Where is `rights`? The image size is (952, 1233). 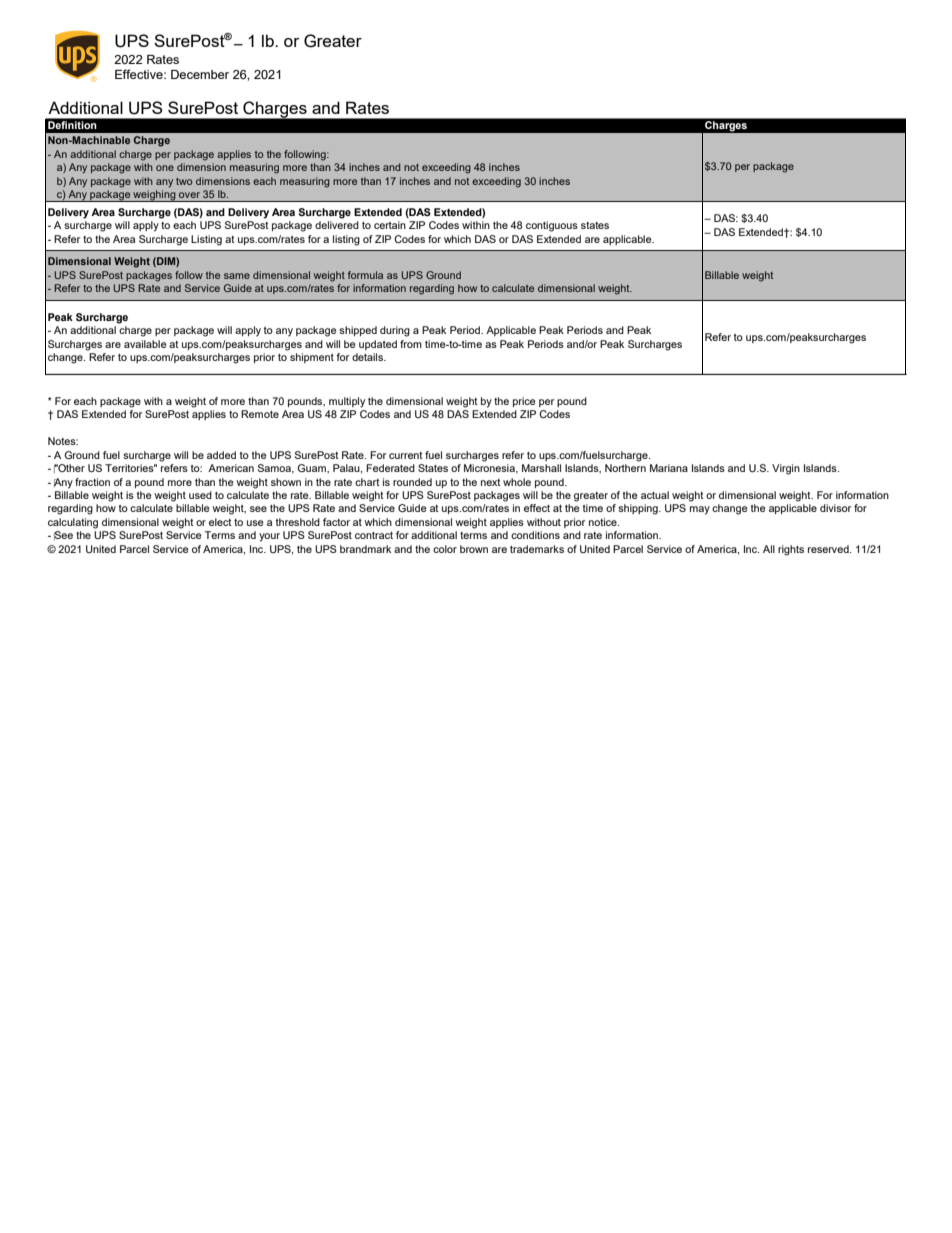 rights is located at coordinates (791, 550).
